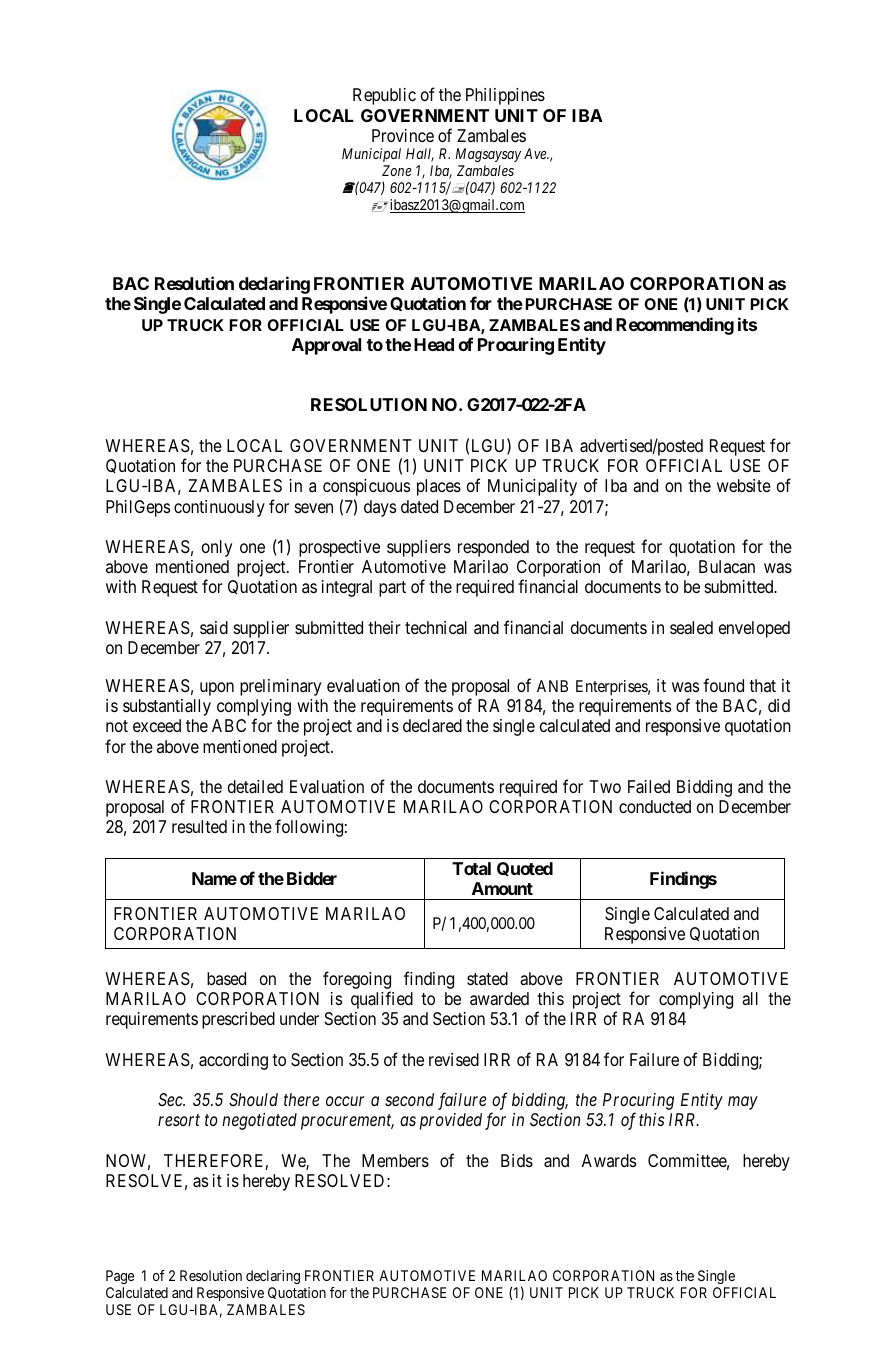 The image size is (896, 1371). Describe the element at coordinates (219, 508) in the page. I see `continuously` at that location.
